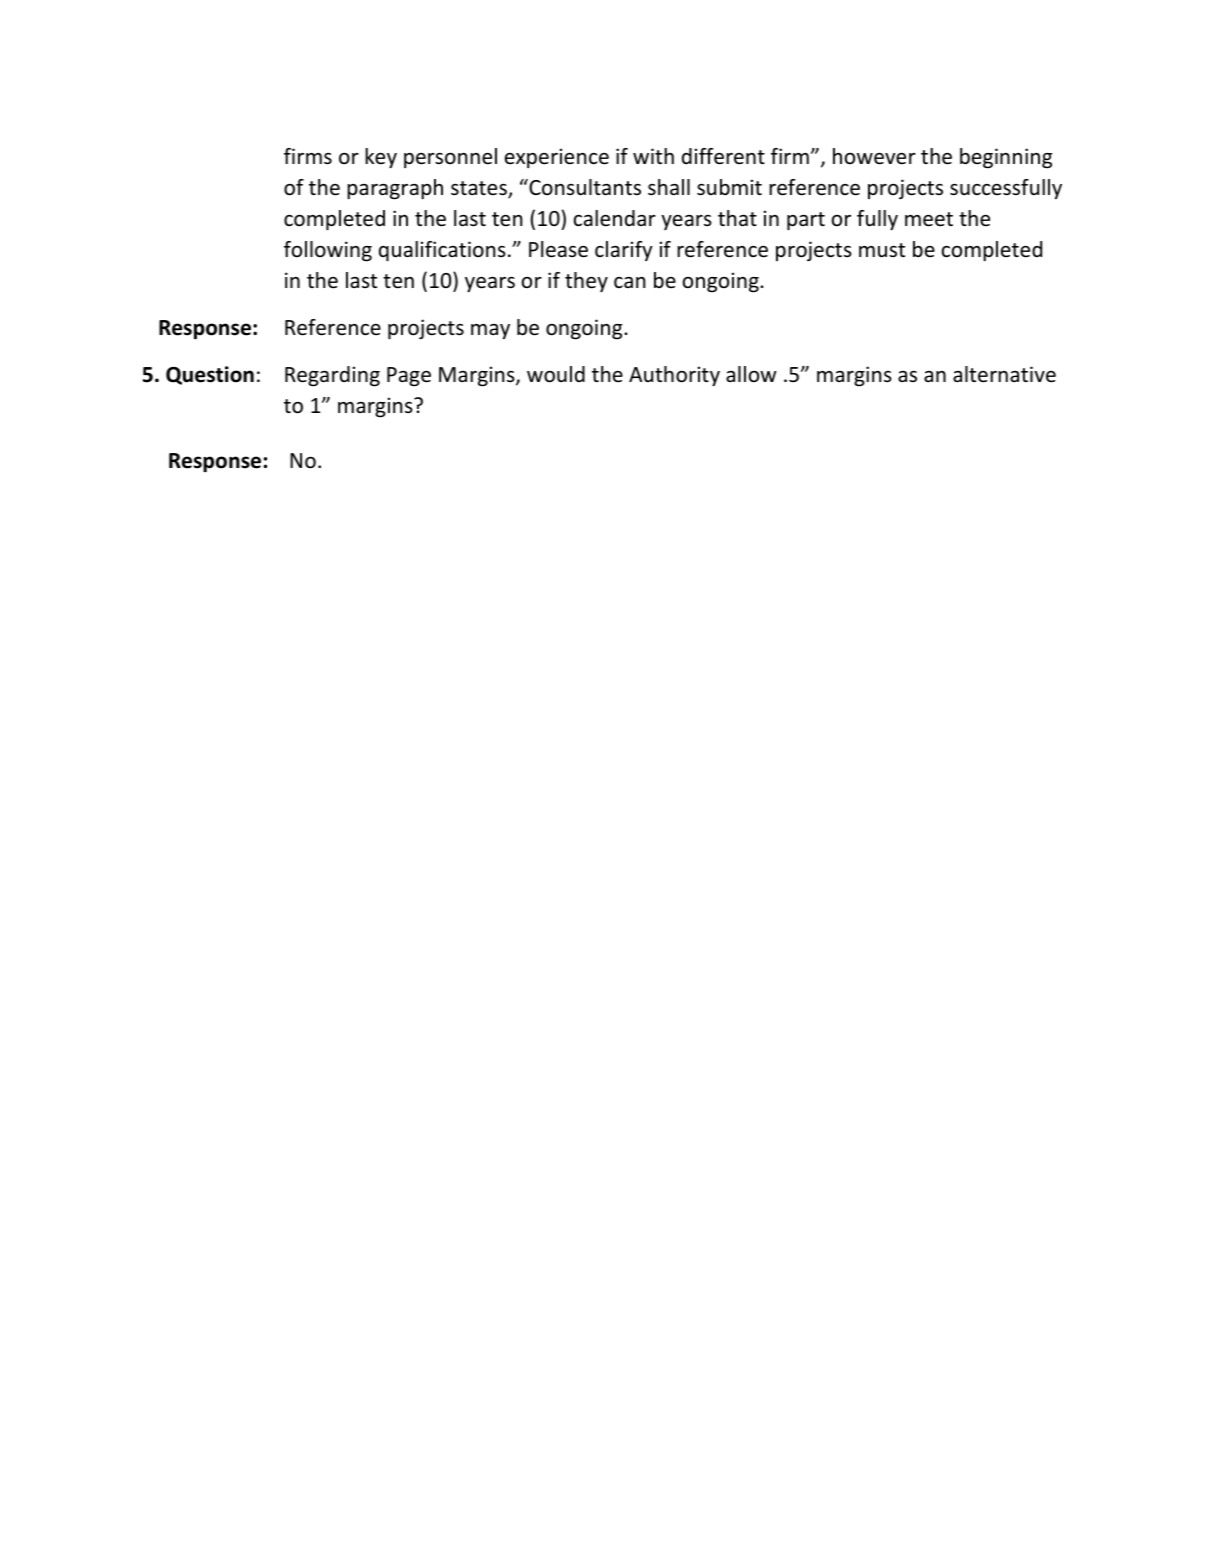 Image resolution: width=1205 pixels, height=1560 pixels. I want to click on following, so click(328, 251).
